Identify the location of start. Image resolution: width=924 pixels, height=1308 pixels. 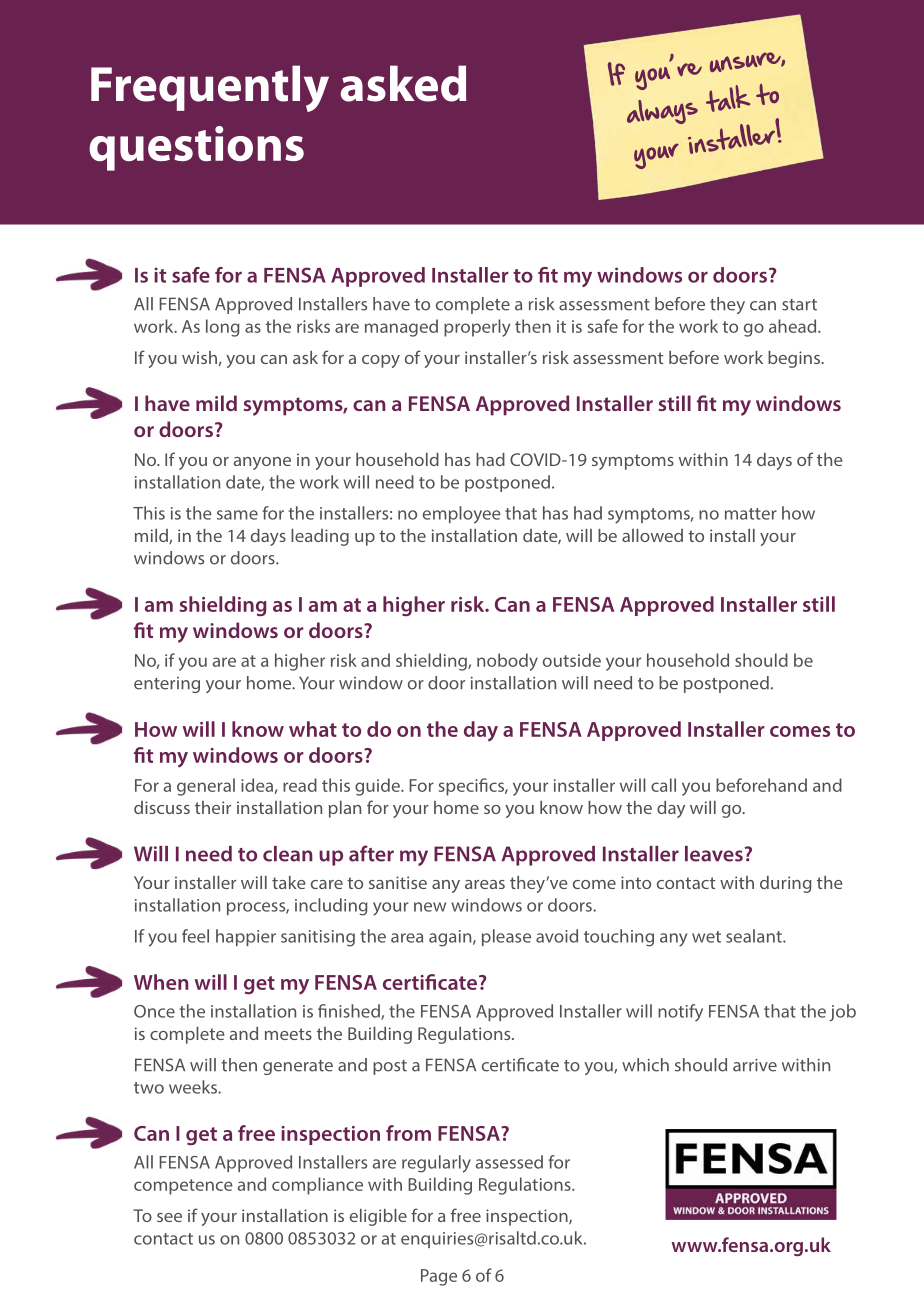
(799, 305).
